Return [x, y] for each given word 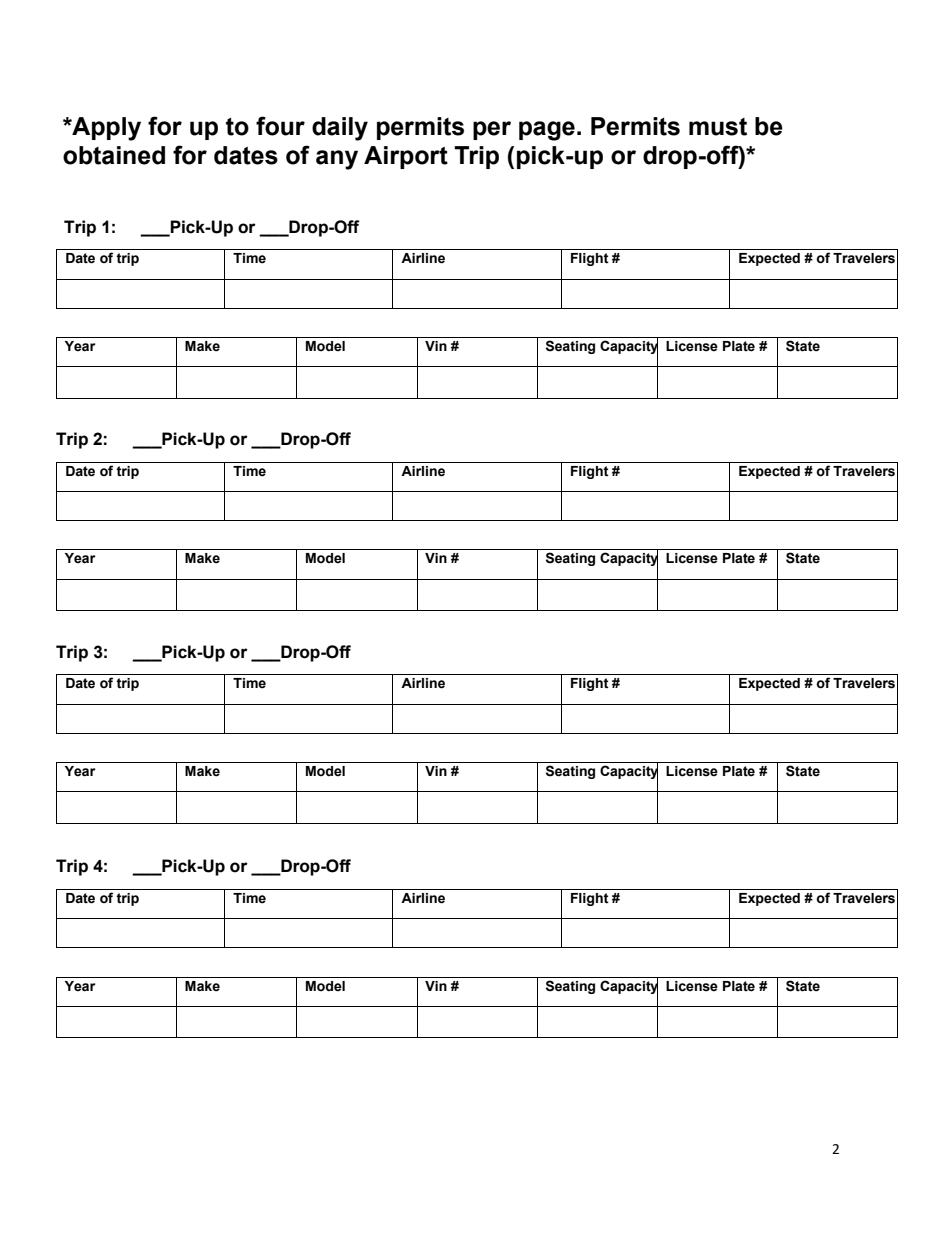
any [337, 160]
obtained [114, 155]
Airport [406, 157]
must [718, 127]
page [547, 131]
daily [340, 129]
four [280, 126]
